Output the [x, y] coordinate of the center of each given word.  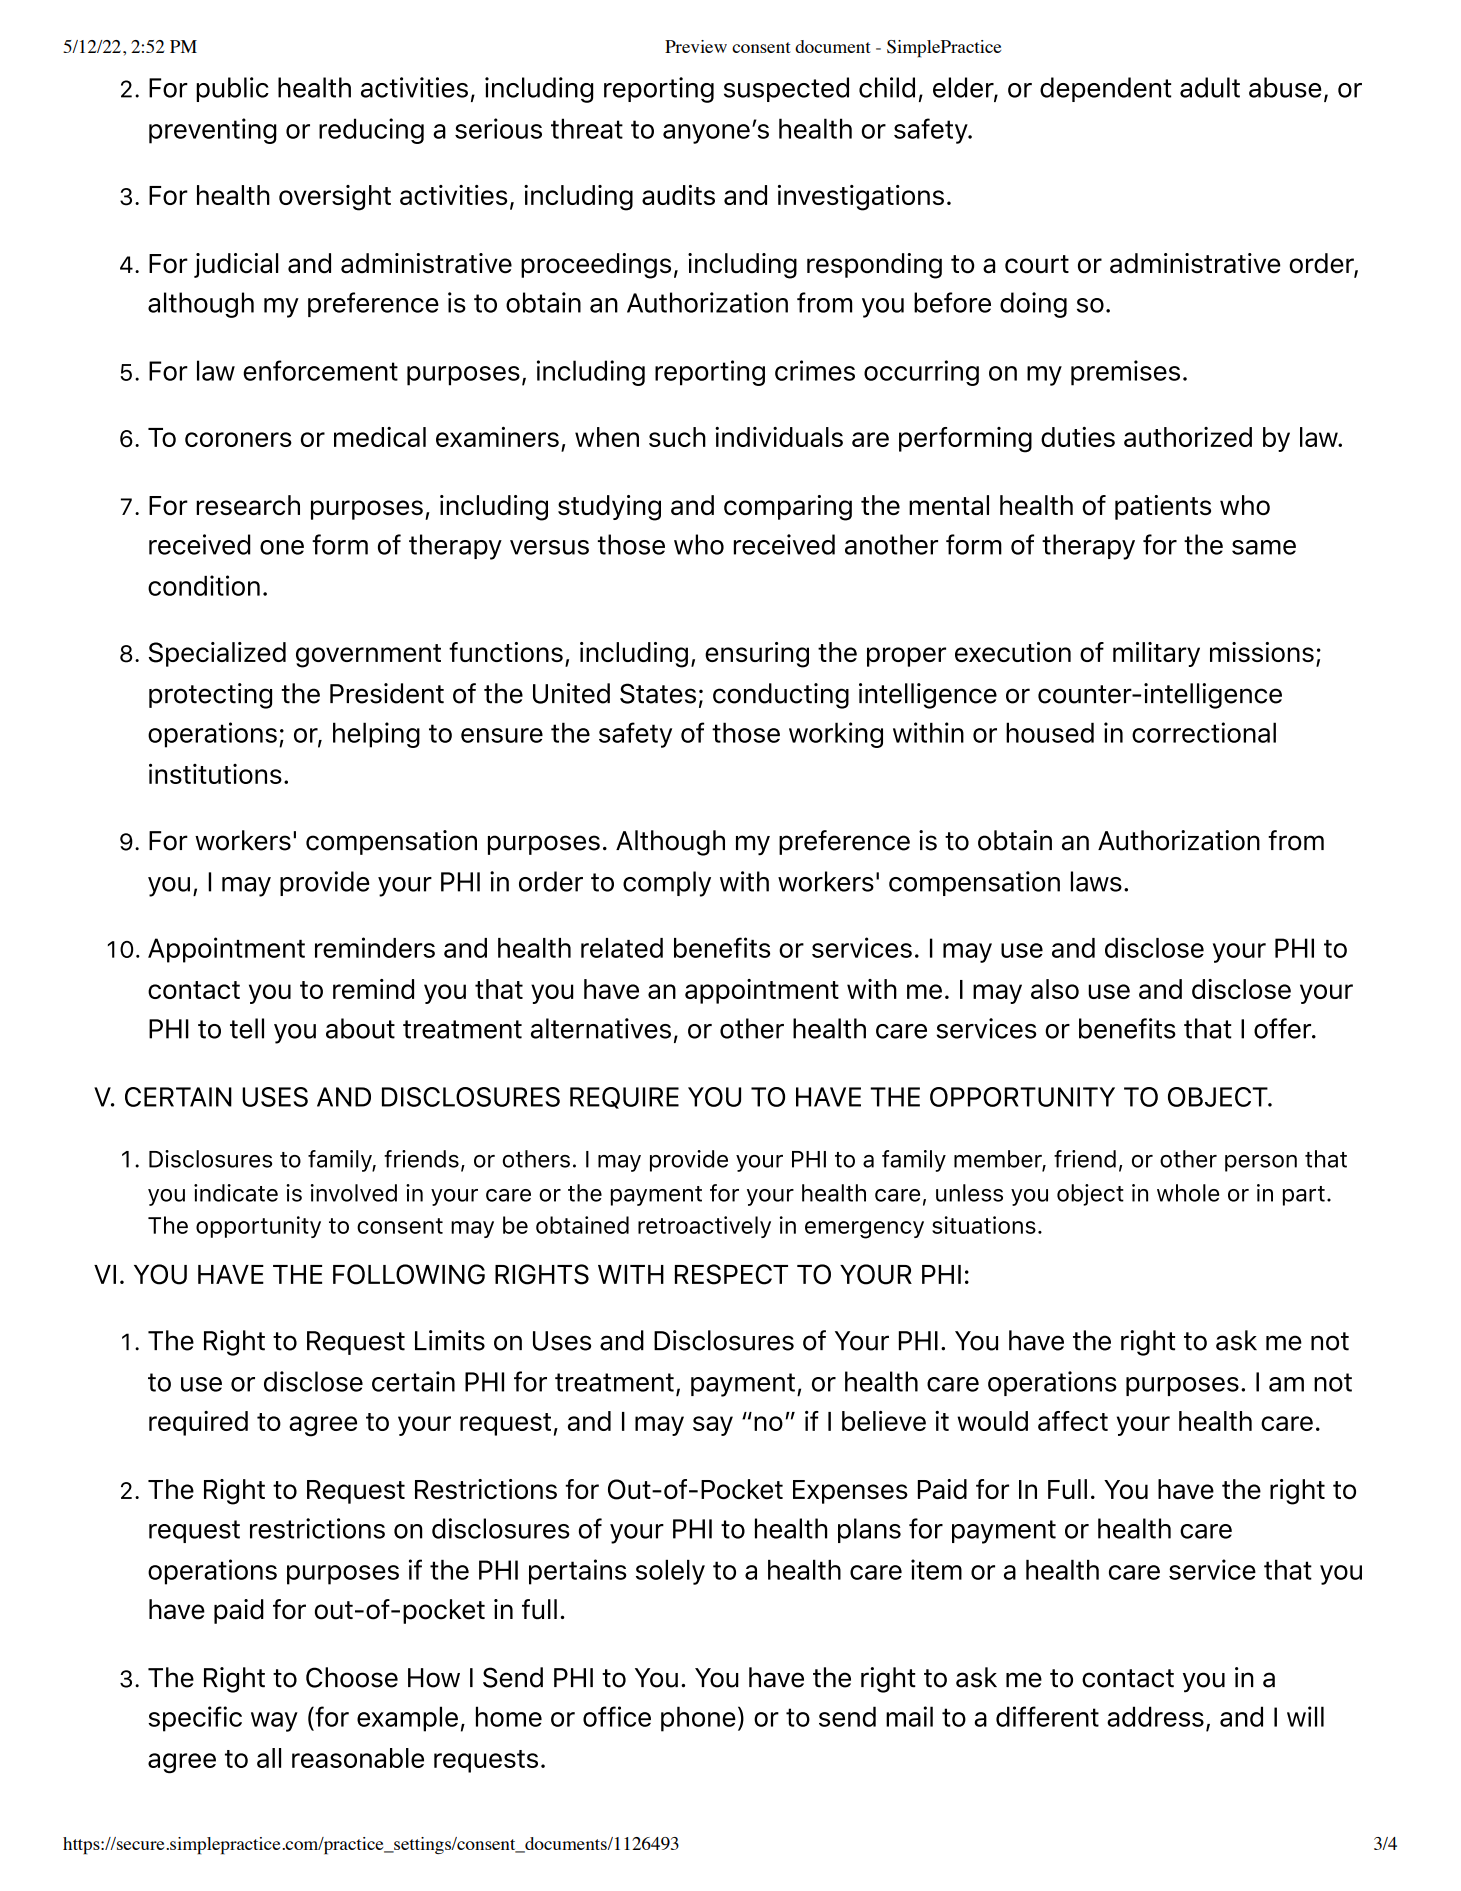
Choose [352, 1677]
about [360, 1028]
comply [667, 884]
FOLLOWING [409, 1274]
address [1155, 1716]
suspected [786, 89]
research [248, 505]
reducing [371, 131]
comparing [788, 508]
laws [1096, 881]
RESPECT [731, 1274]
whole [1188, 1193]
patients [1163, 507]
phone [698, 1719]
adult [1210, 87]
